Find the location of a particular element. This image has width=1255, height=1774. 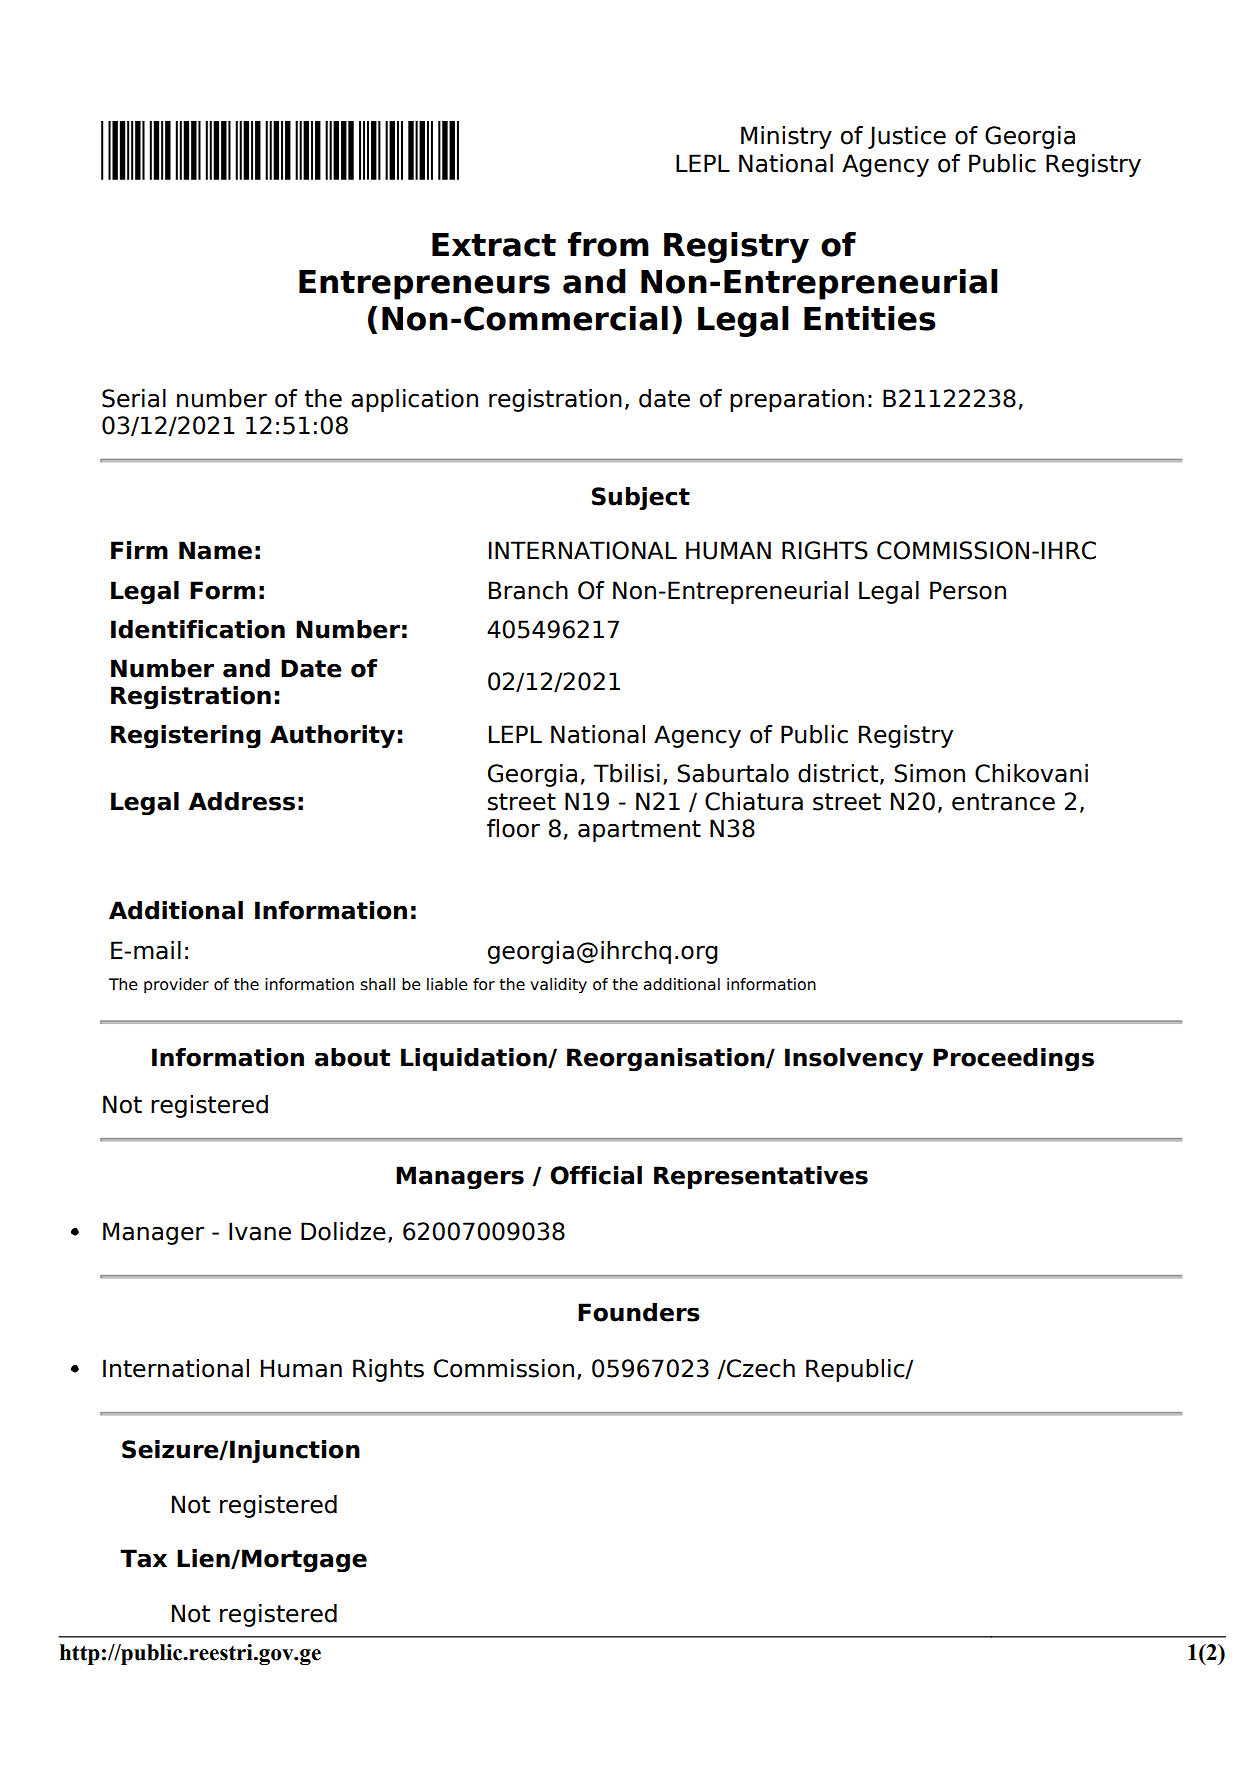

Person is located at coordinates (968, 590).
